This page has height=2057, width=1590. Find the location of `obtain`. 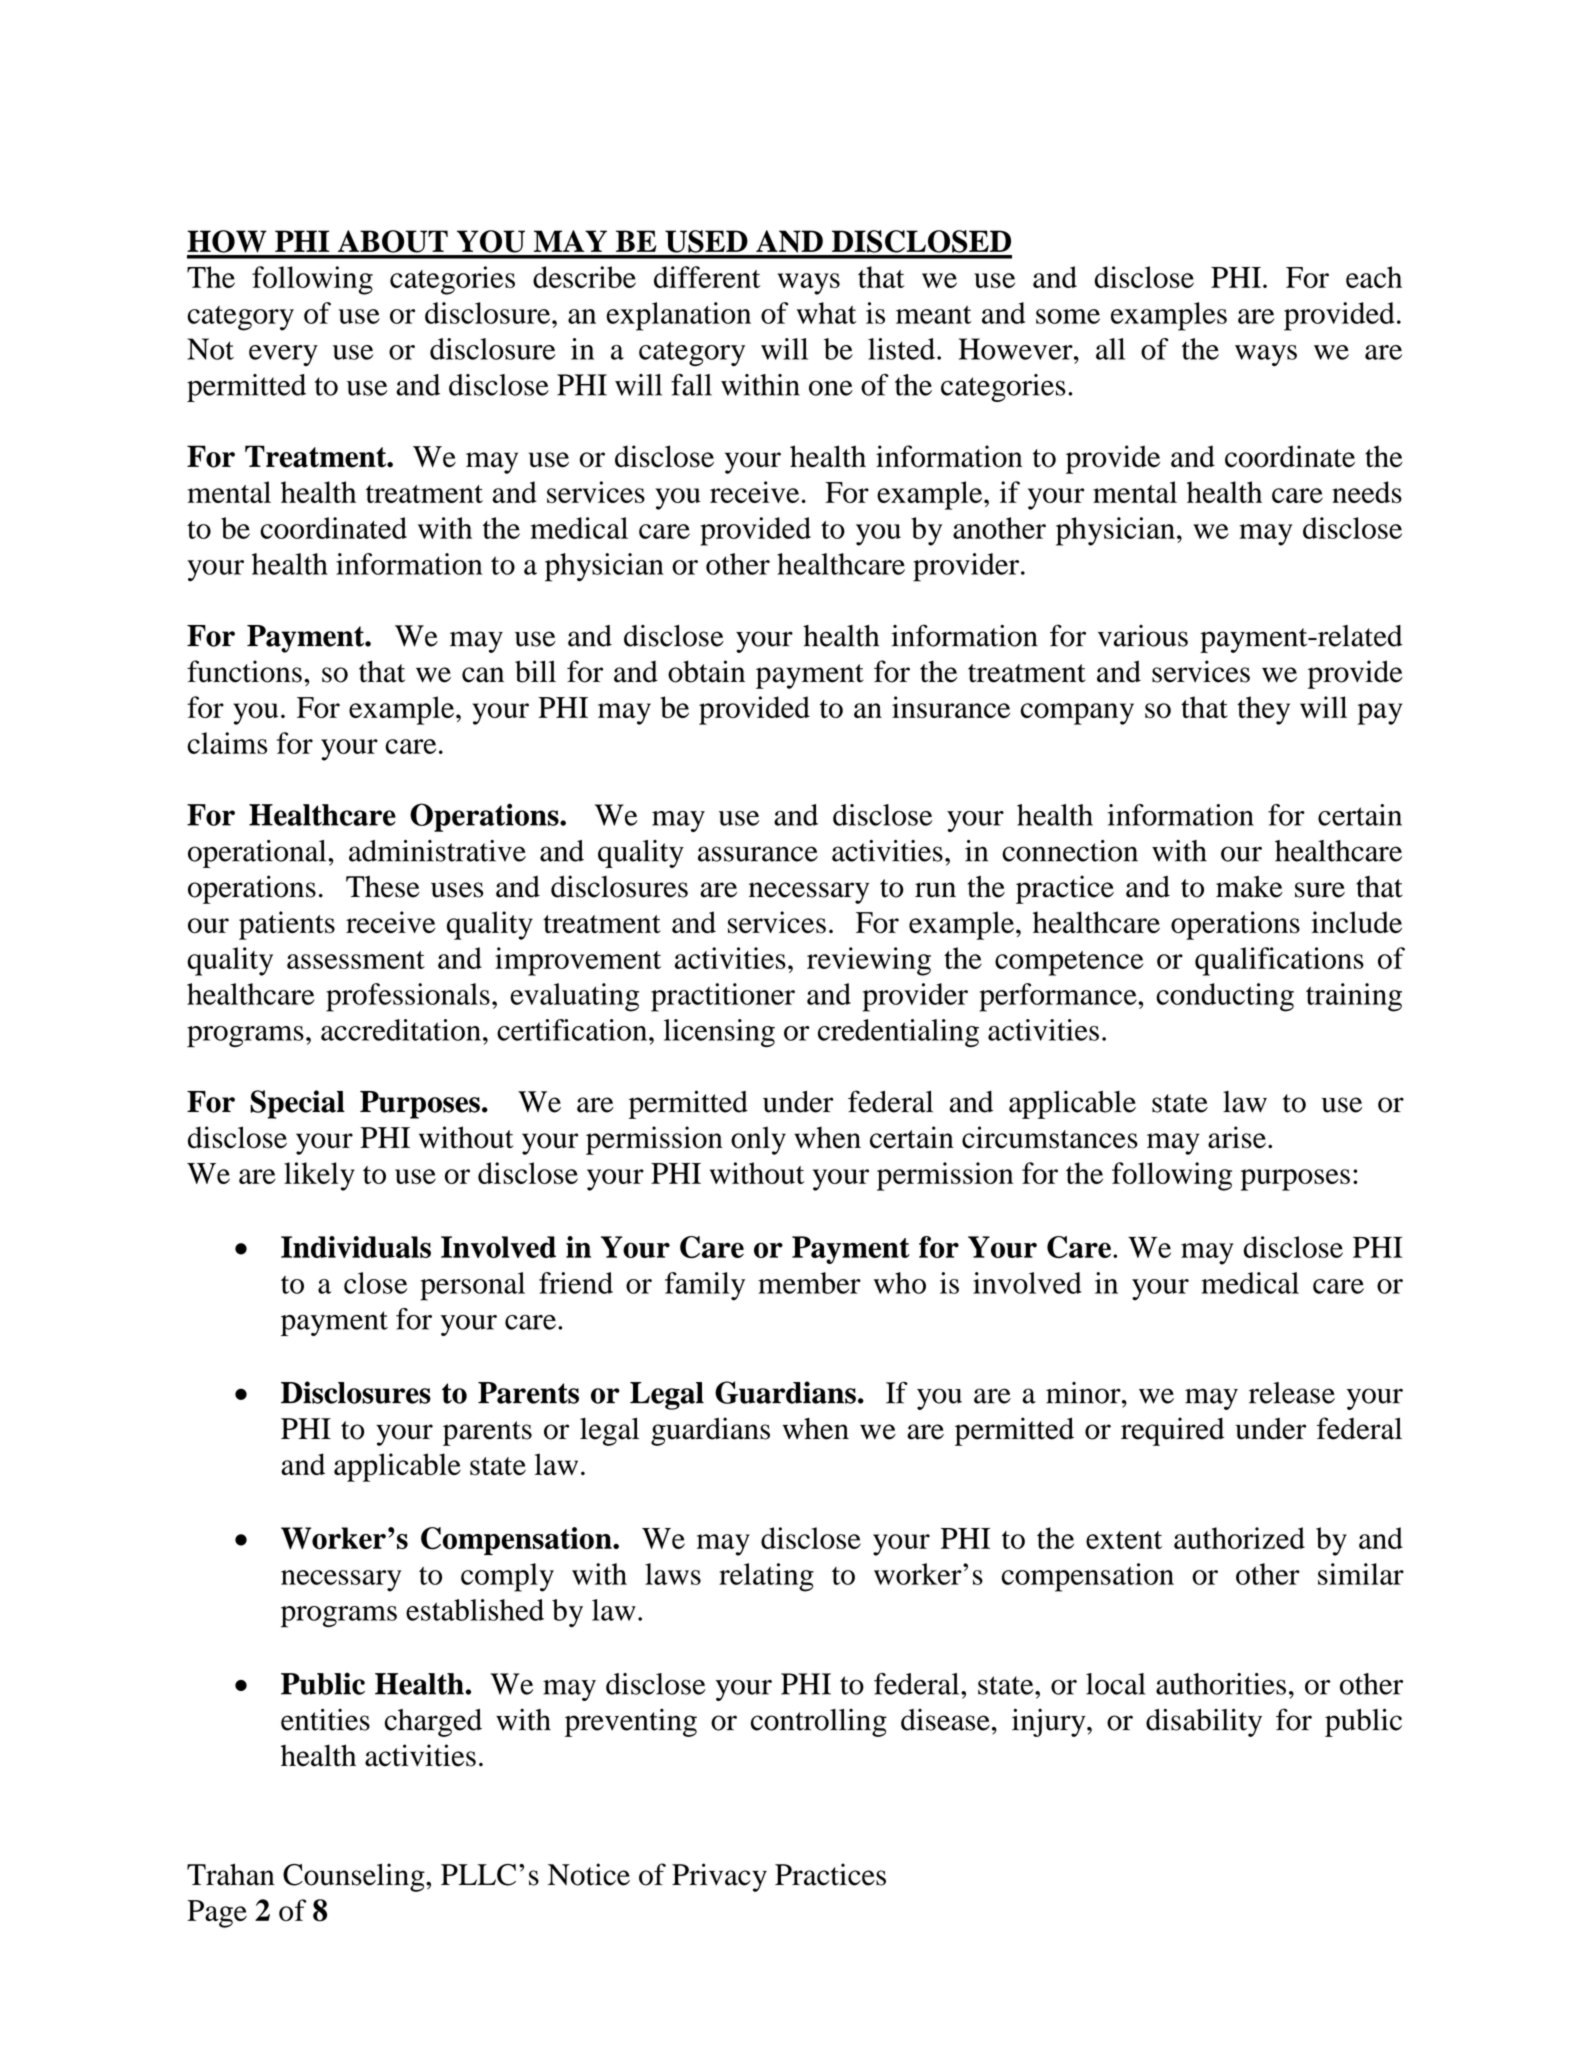

obtain is located at coordinates (706, 671).
